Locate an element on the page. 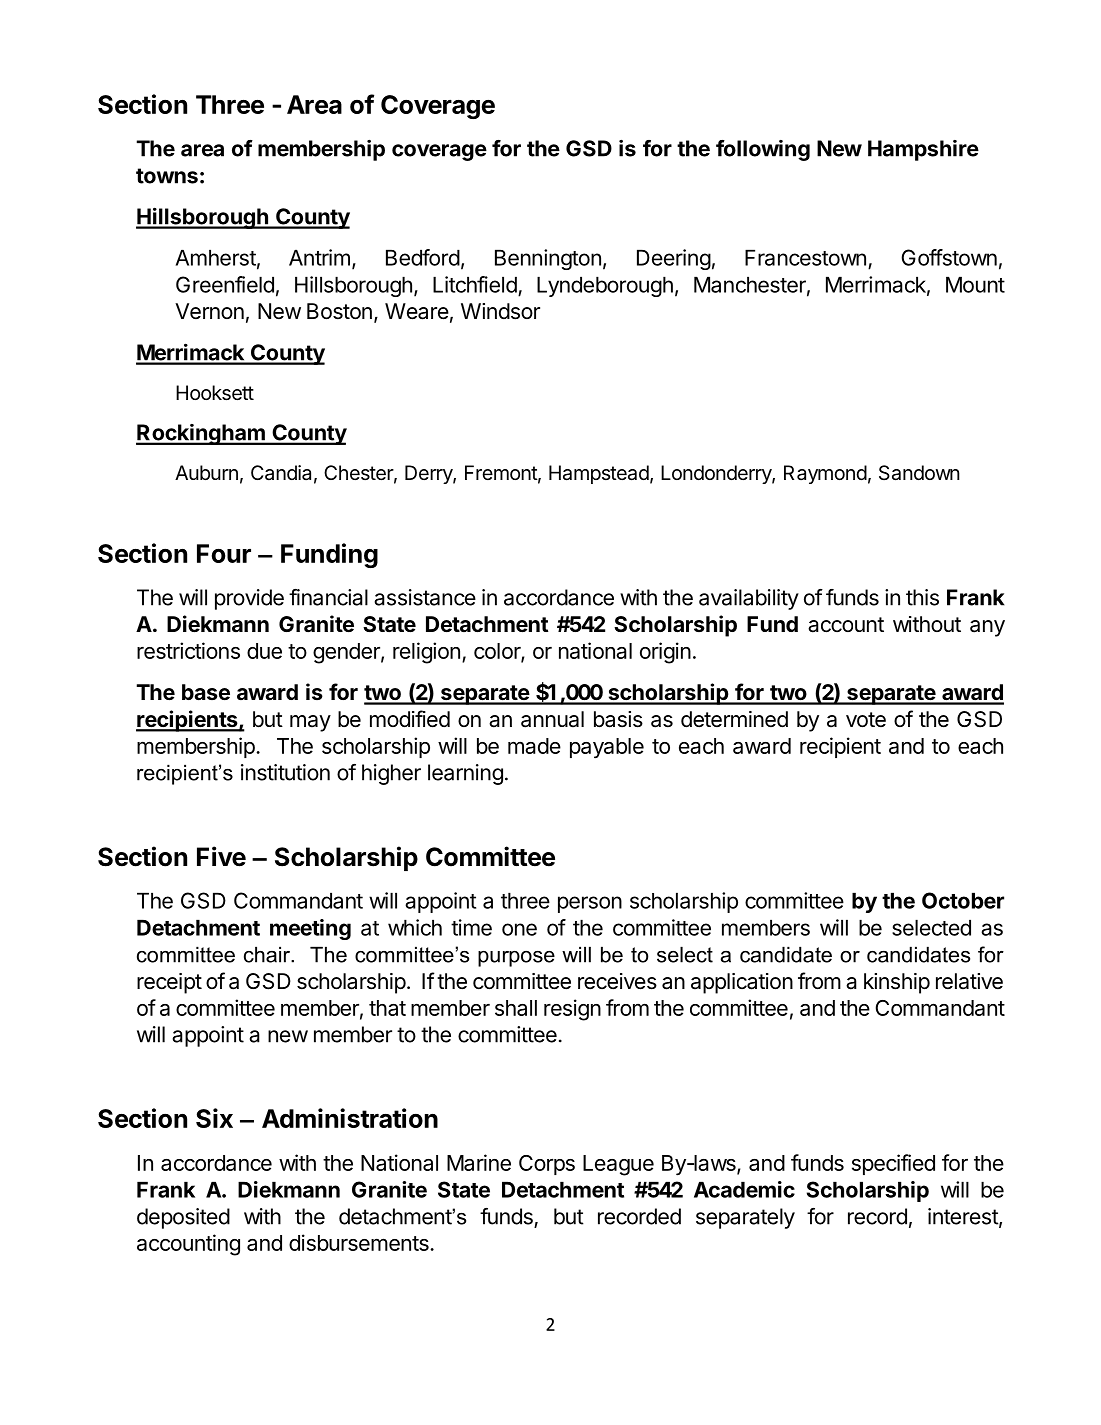 The height and width of the document is (1425, 1101). Hampshire is located at coordinates (923, 150).
